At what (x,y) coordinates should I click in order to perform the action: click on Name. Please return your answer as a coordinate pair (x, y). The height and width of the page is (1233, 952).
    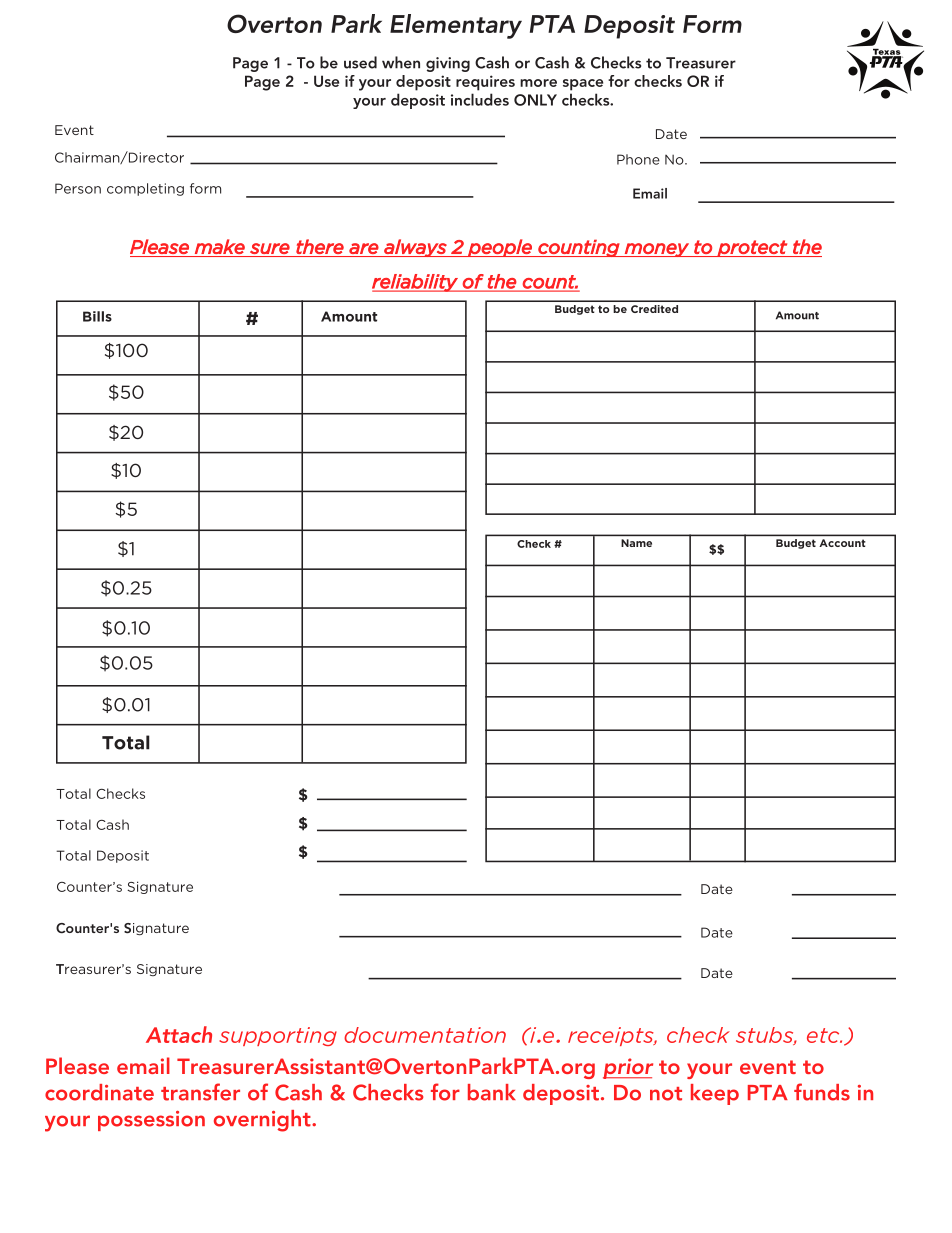
    Looking at the image, I should click on (636, 543).
